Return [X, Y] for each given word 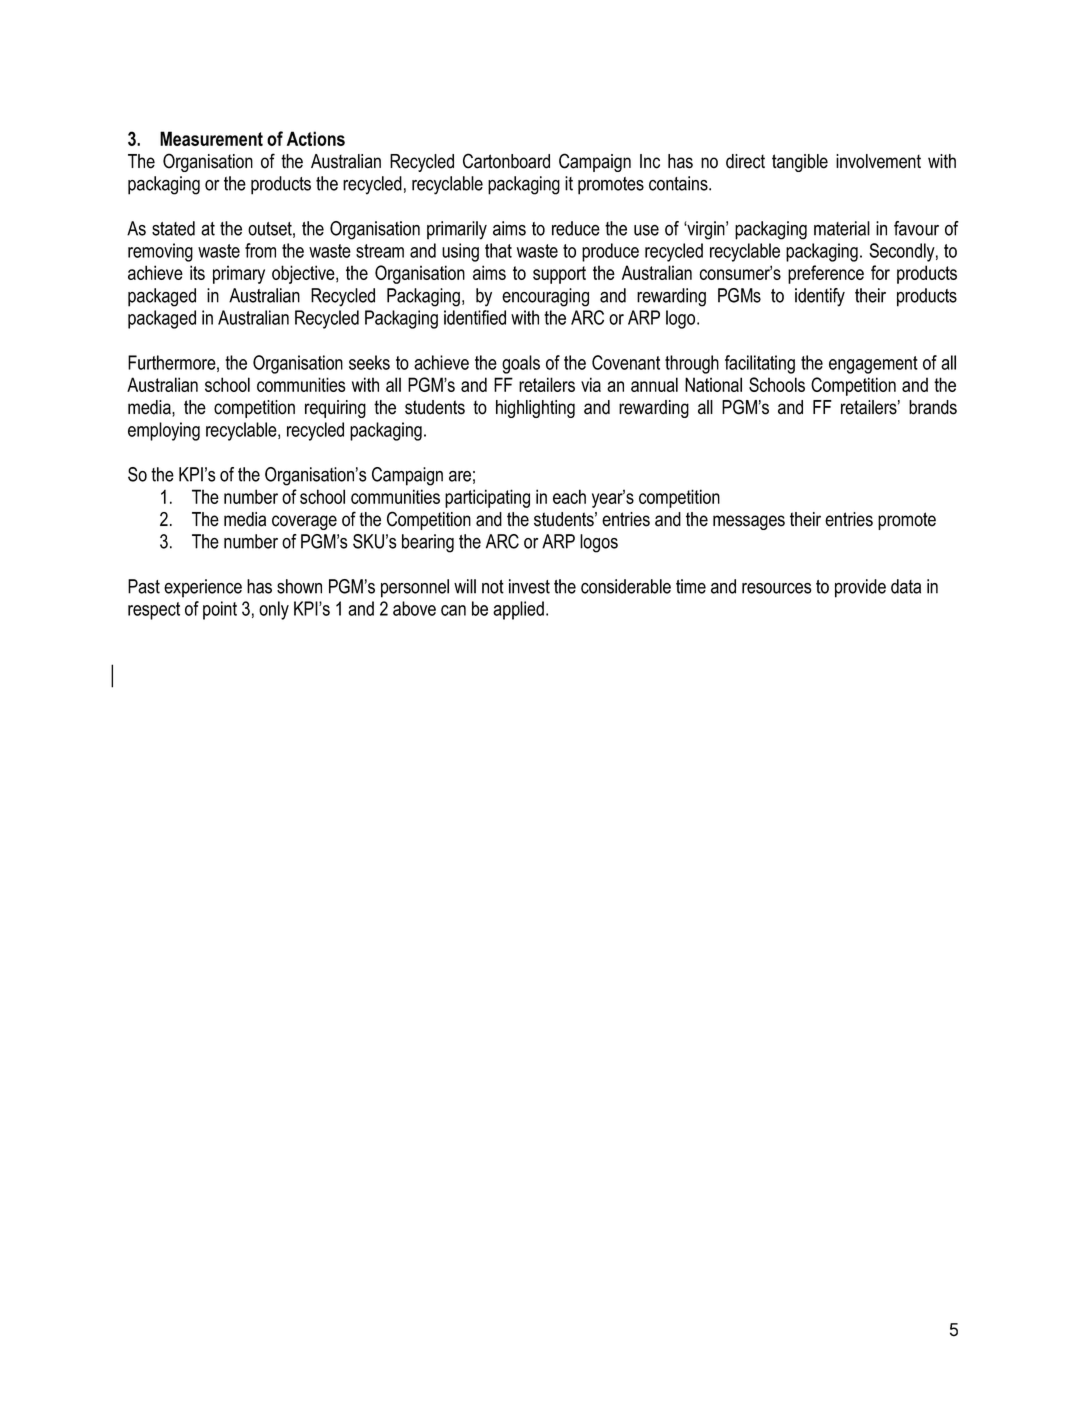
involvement [878, 161]
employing [164, 431]
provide [860, 588]
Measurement [211, 138]
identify [820, 297]
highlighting [535, 409]
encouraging [545, 297]
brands [933, 407]
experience [203, 588]
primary [239, 274]
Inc [650, 161]
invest [529, 586]
